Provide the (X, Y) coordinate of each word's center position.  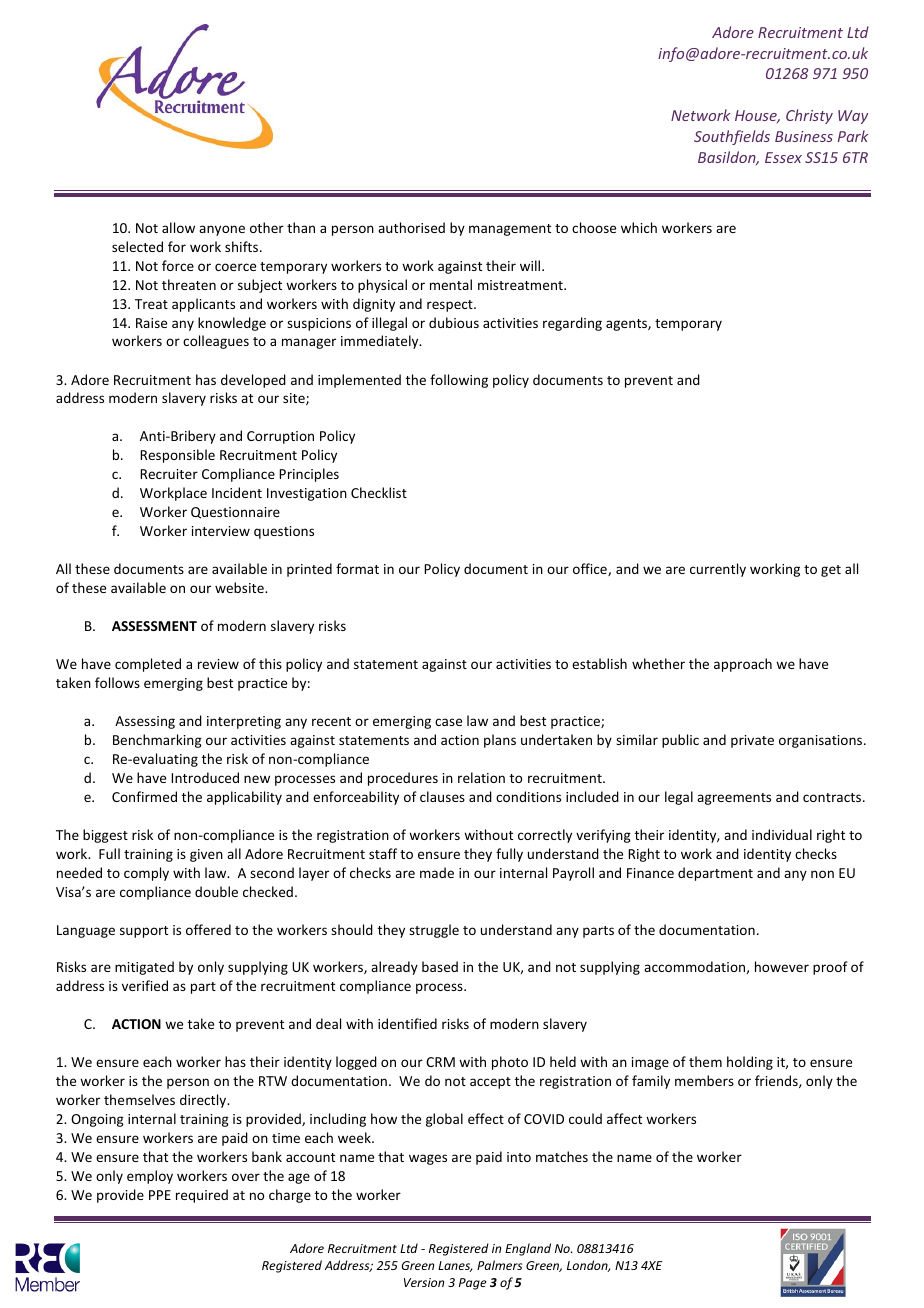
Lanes (455, 1266)
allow (178, 227)
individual (782, 834)
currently (718, 570)
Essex (783, 157)
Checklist (379, 492)
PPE (160, 1195)
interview (221, 531)
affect (624, 1118)
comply (146, 874)
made (437, 872)
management (510, 230)
